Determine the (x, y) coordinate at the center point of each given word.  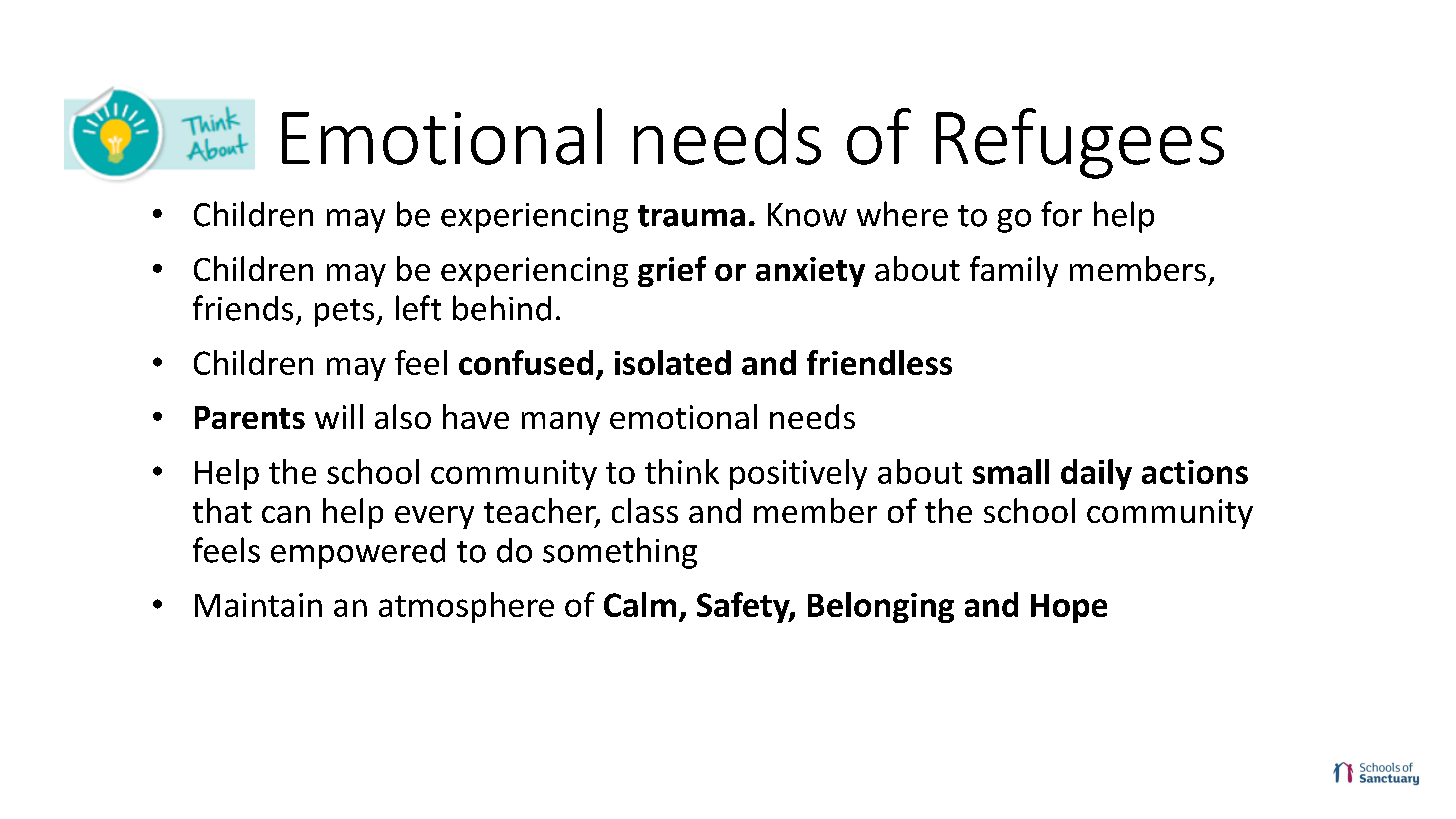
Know (807, 215)
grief (672, 271)
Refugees (1080, 143)
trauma (691, 216)
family (1014, 271)
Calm (640, 604)
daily (1096, 474)
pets (346, 313)
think (682, 471)
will (339, 416)
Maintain (258, 605)
